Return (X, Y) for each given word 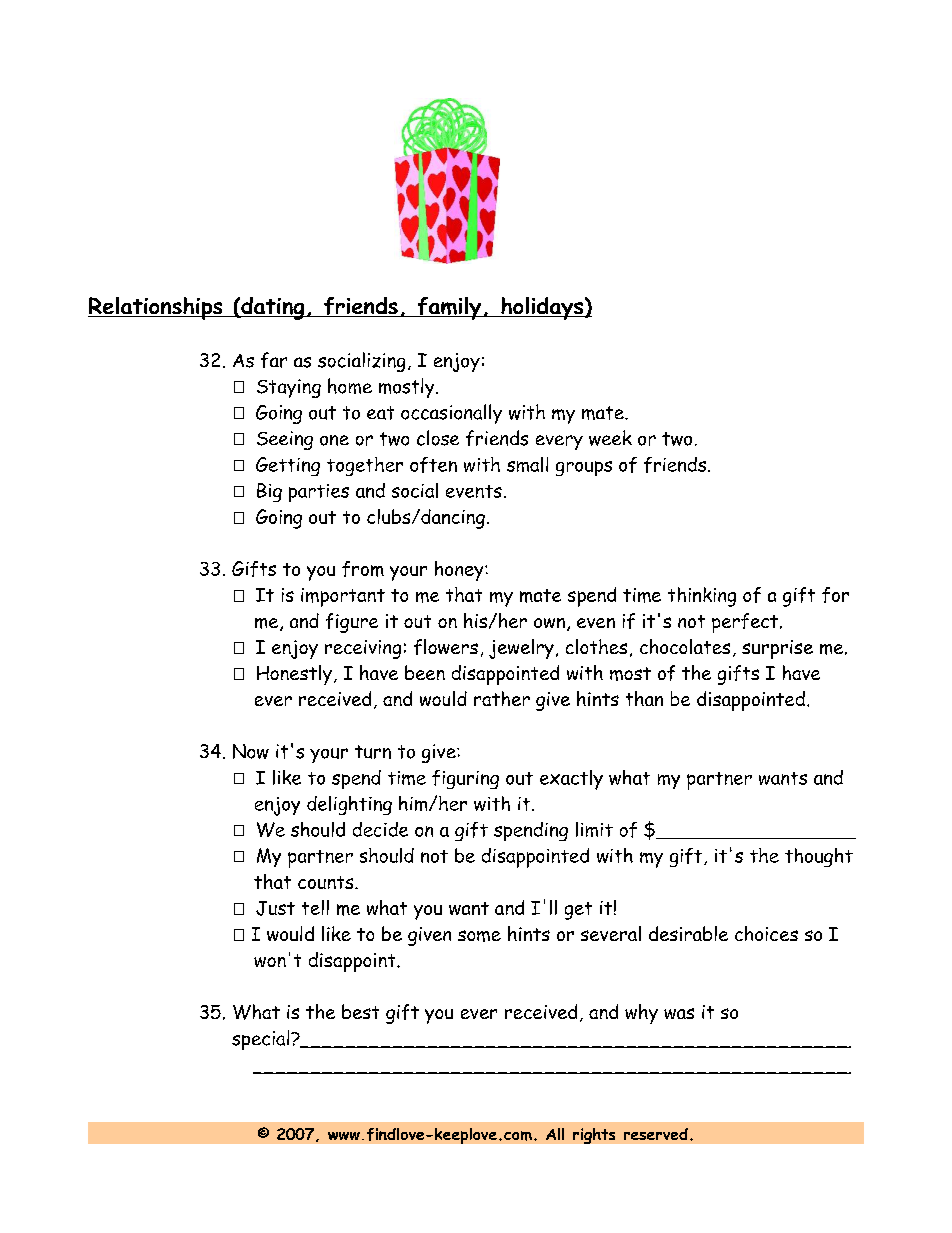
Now (251, 751)
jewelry (521, 649)
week (610, 438)
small (527, 464)
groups (584, 468)
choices (766, 933)
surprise (777, 649)
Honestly (294, 675)
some (479, 936)
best (360, 1011)
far (274, 360)
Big (269, 492)
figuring (465, 779)
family (449, 308)
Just (275, 908)
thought (819, 857)
